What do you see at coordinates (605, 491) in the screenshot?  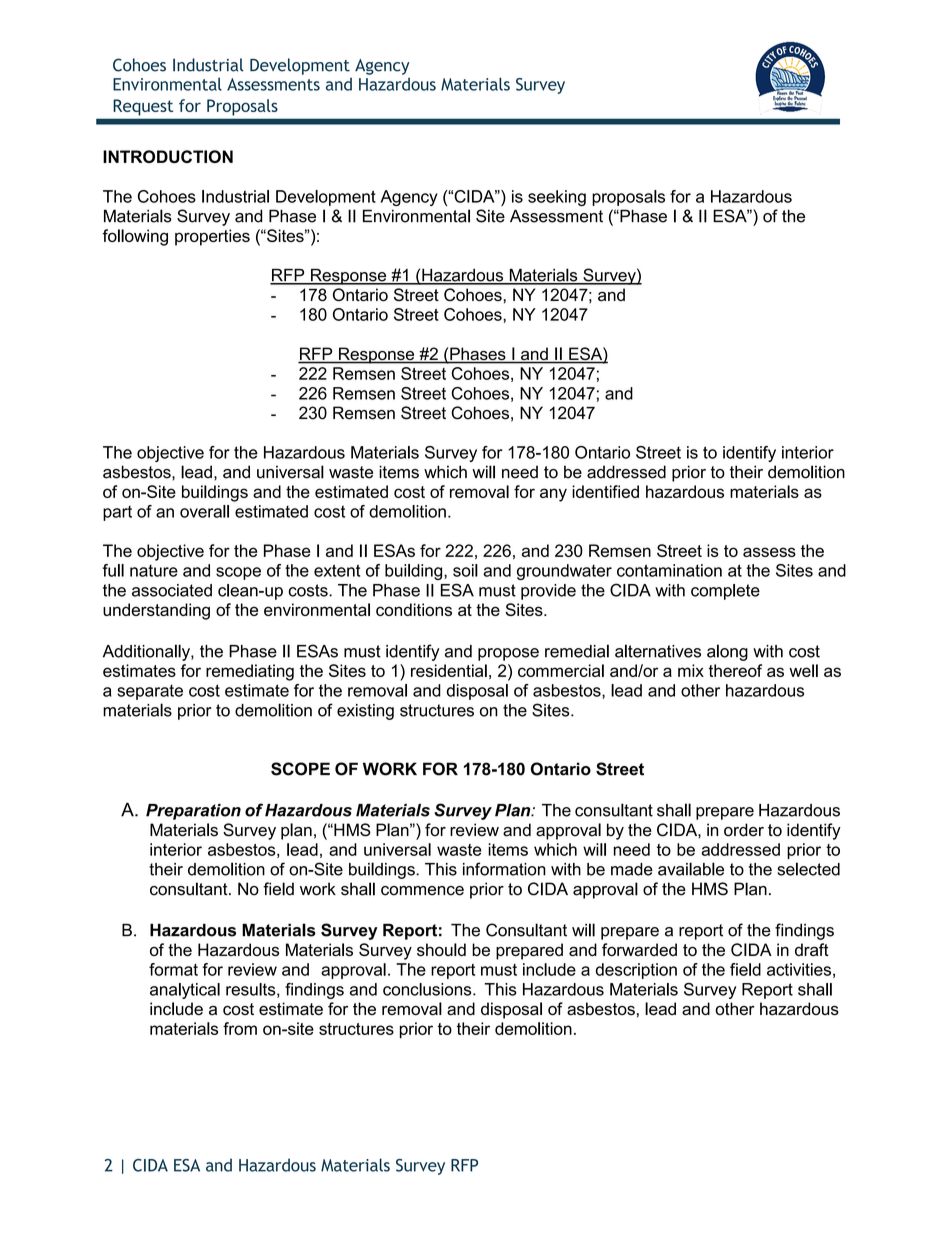 I see `identified` at bounding box center [605, 491].
